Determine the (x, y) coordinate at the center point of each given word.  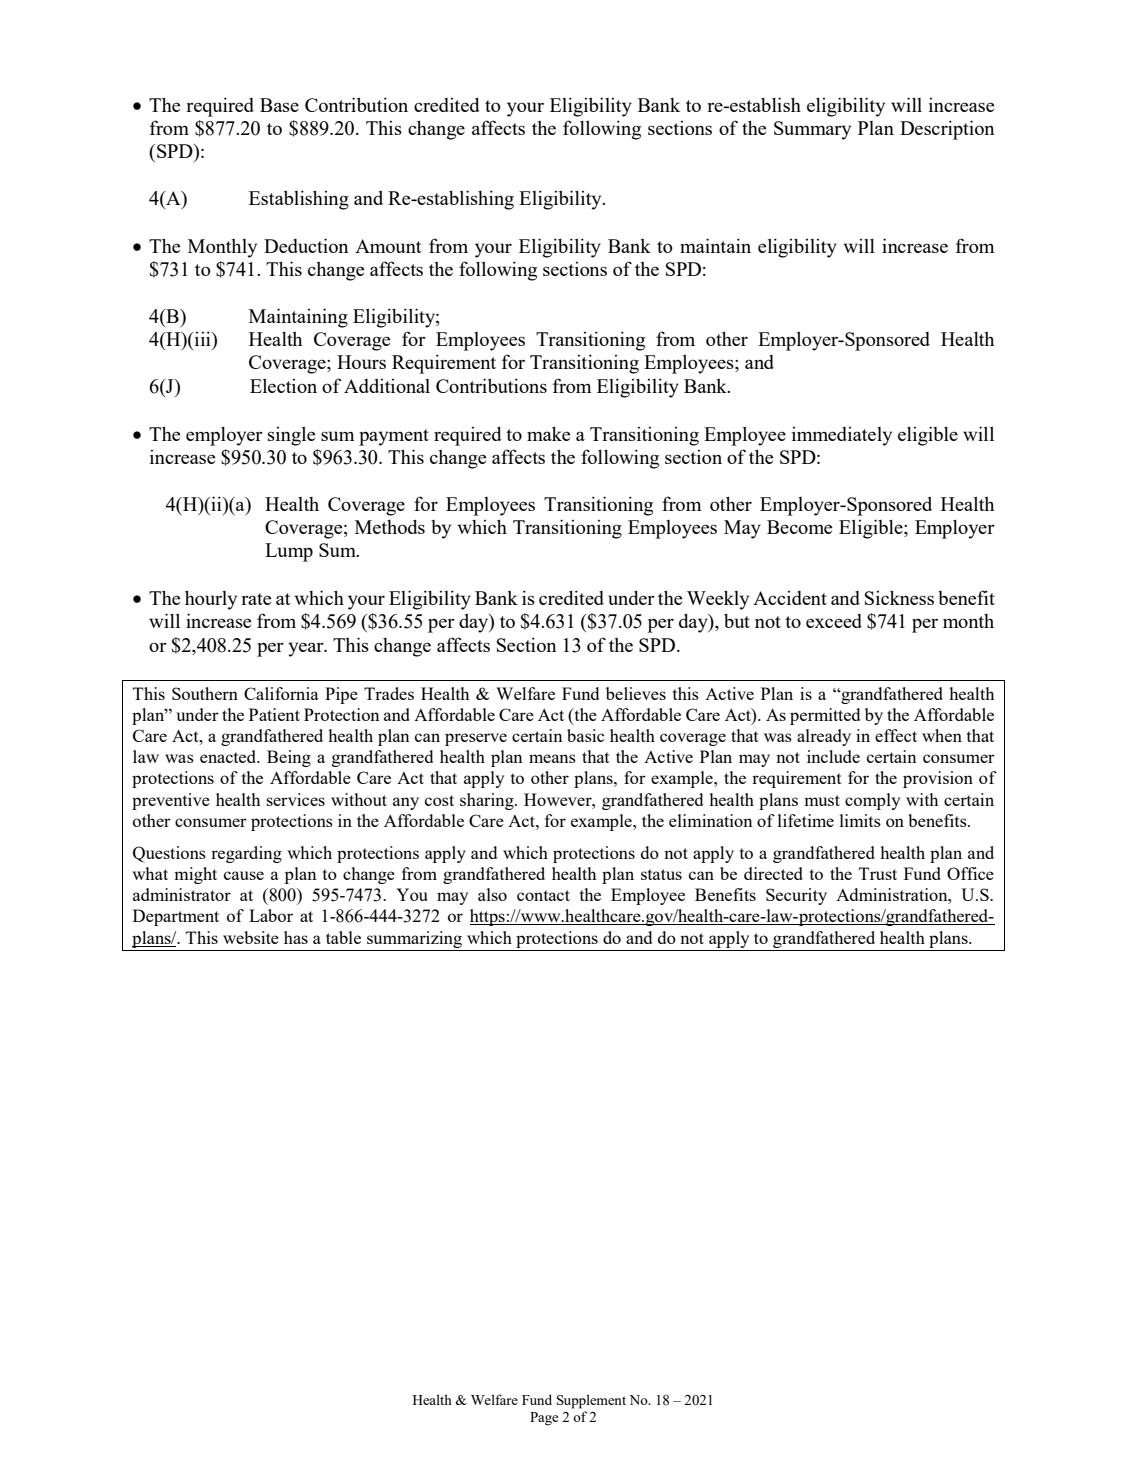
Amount (388, 246)
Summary (812, 130)
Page (544, 1419)
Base (279, 105)
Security (796, 896)
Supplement (591, 1401)
